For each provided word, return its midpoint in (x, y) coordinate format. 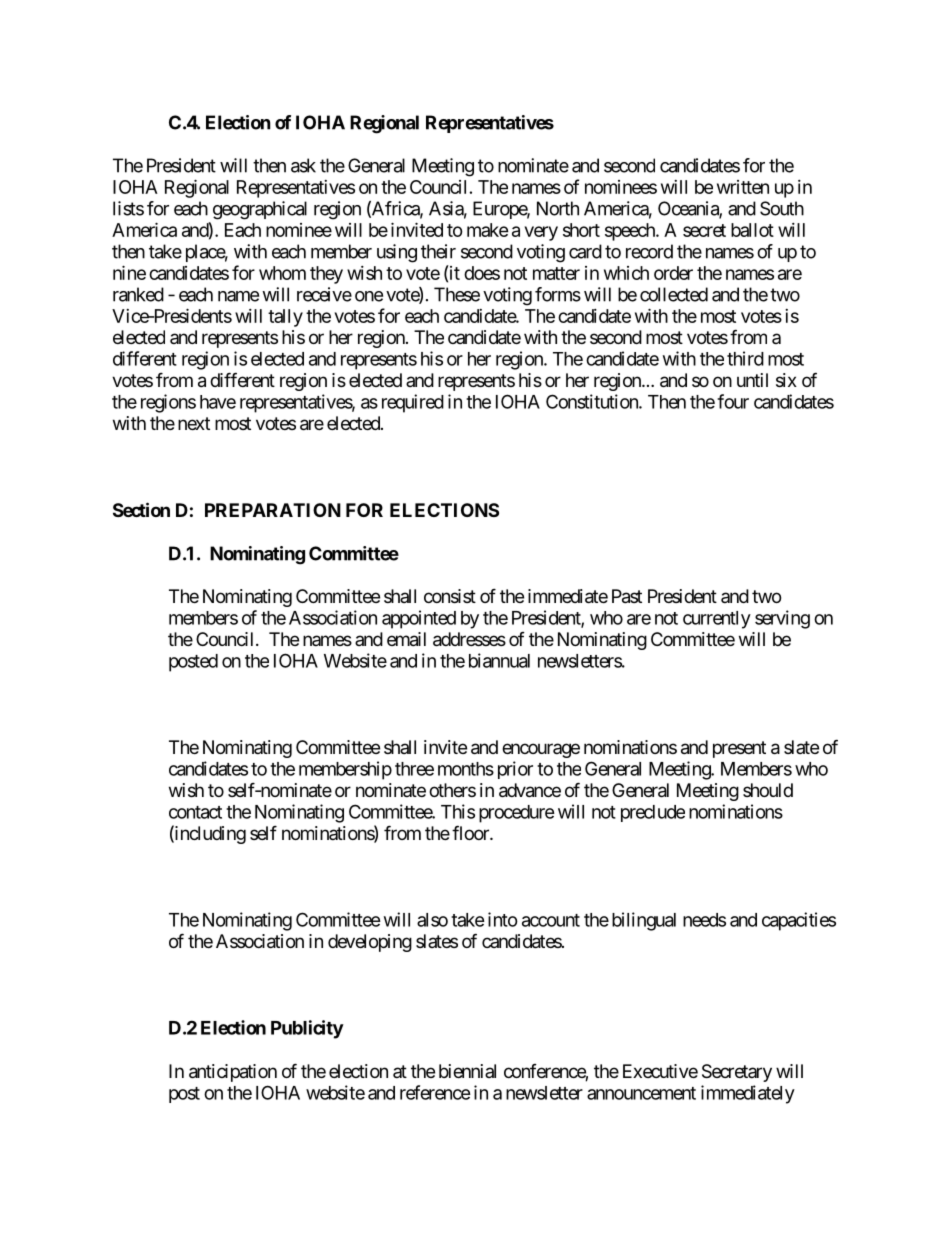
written (743, 187)
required (413, 403)
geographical (260, 210)
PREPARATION (273, 510)
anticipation (233, 1073)
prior (515, 770)
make (488, 230)
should (768, 790)
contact (195, 812)
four (733, 401)
